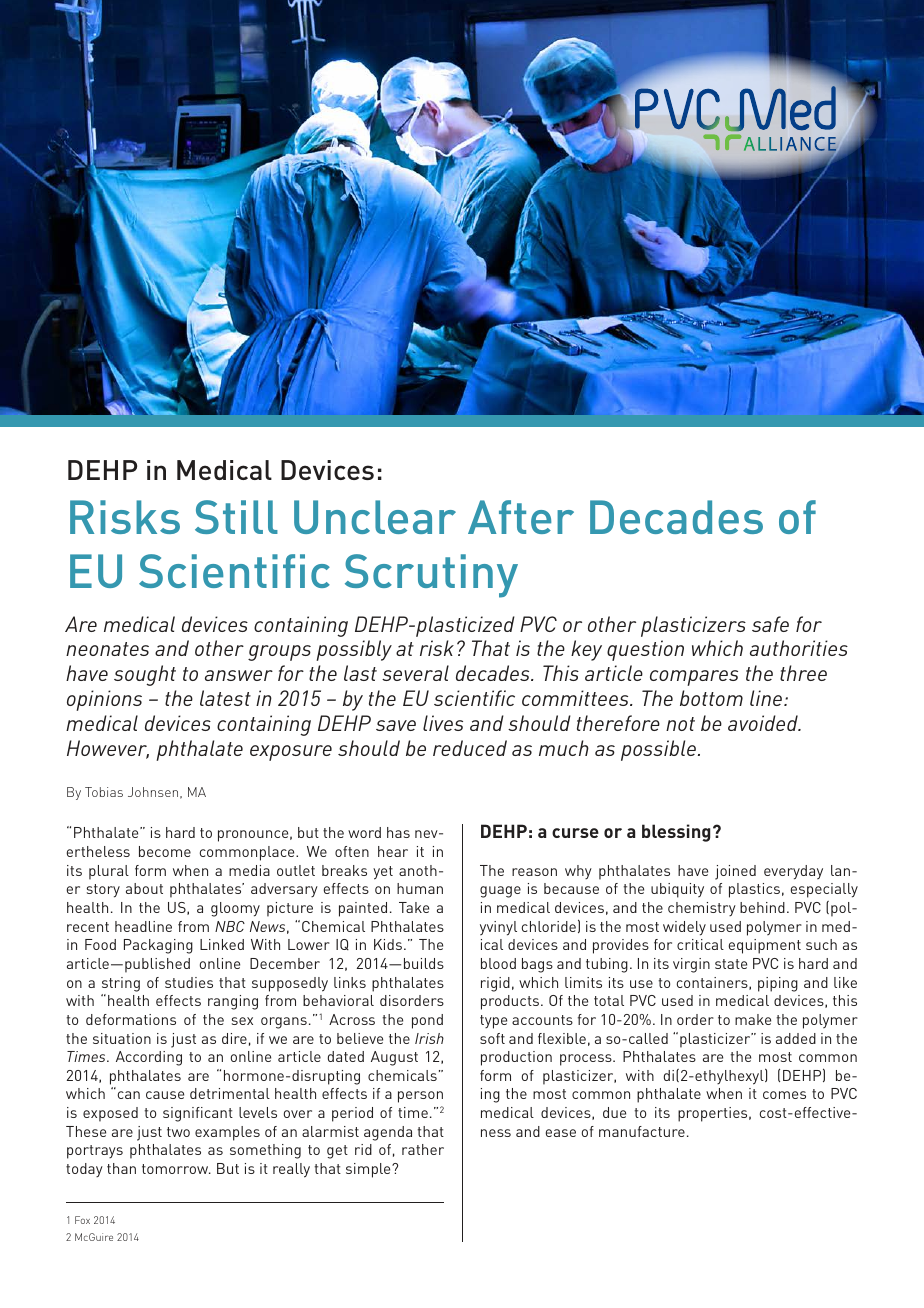 This image has height=1308, width=924. Describe the element at coordinates (642, 1131) in the image. I see `manufacture` at that location.
